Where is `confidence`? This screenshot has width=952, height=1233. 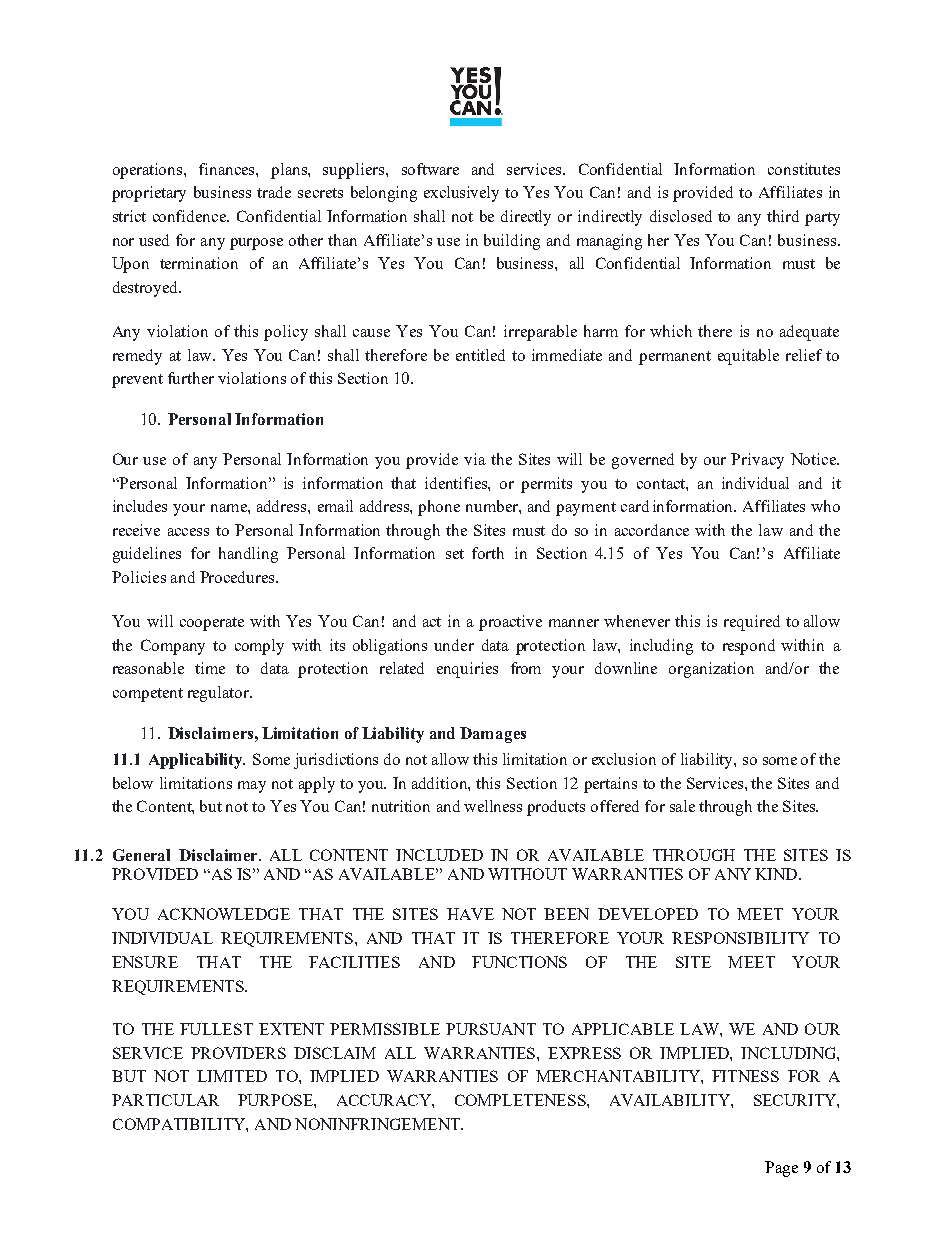
confidence is located at coordinates (190, 216).
